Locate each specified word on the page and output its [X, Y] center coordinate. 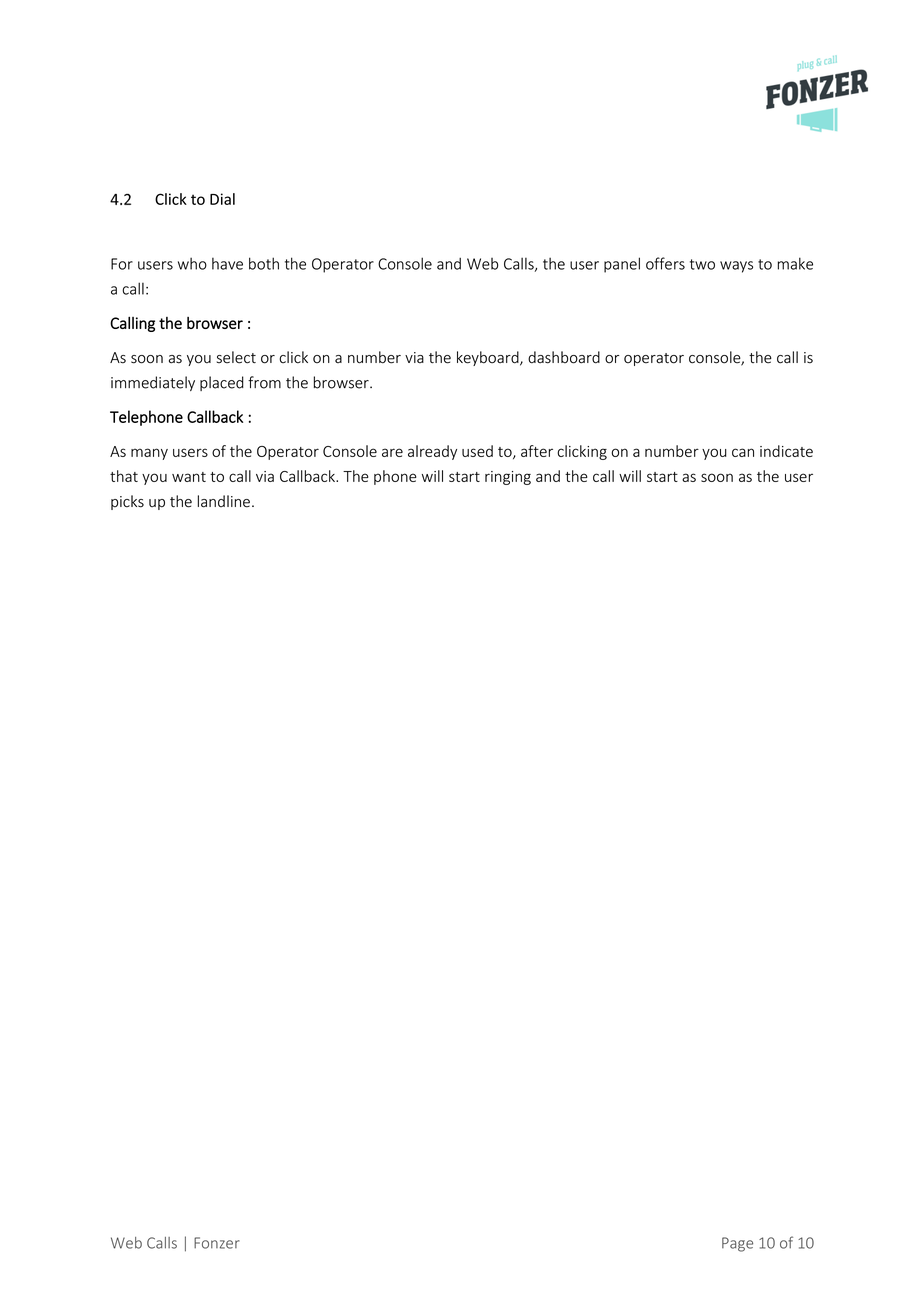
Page [737, 1244]
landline [224, 501]
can [743, 452]
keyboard [489, 358]
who [192, 263]
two [702, 264]
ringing [508, 478]
